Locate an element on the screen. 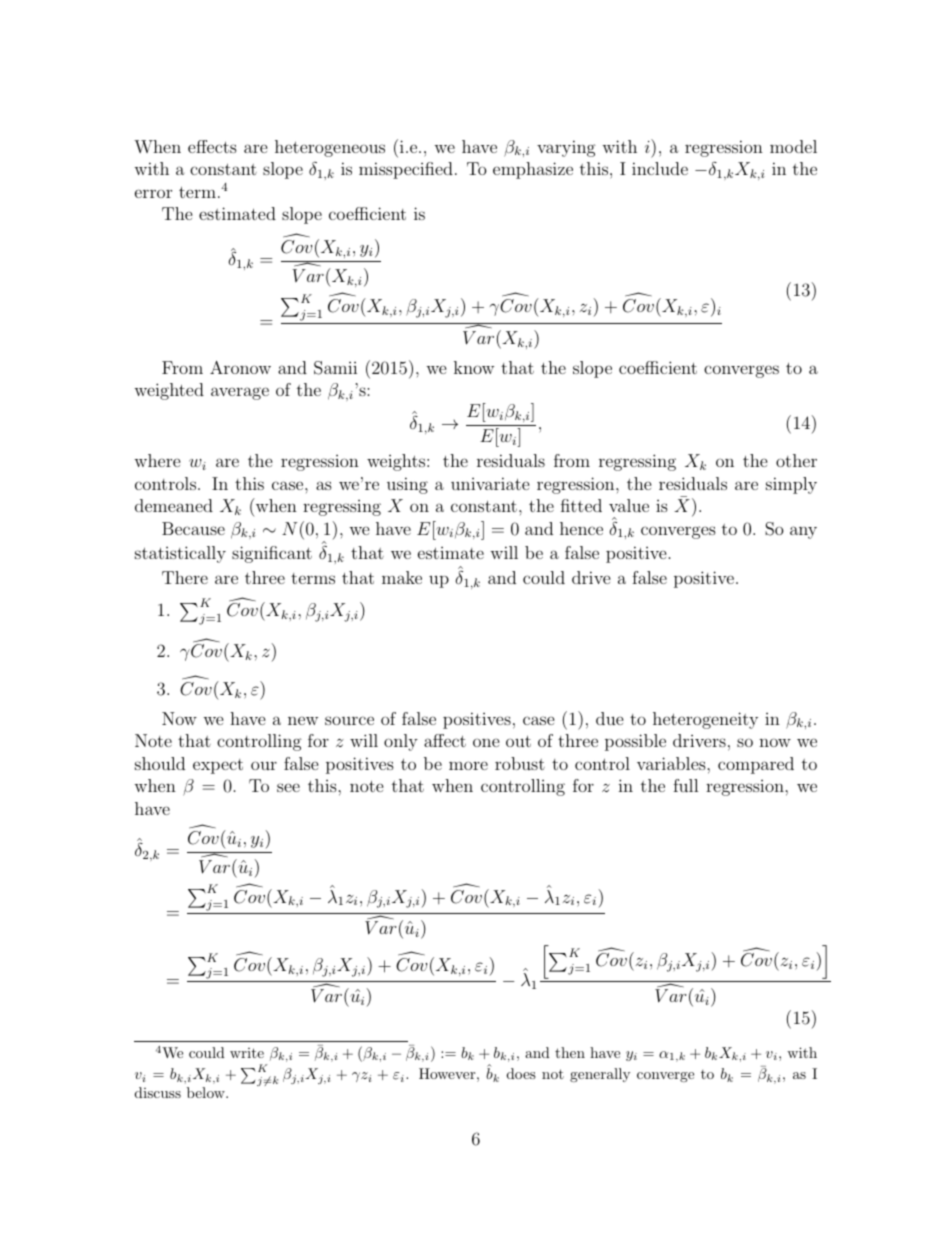 Image resolution: width=952 pixels, height=1233 pixels. emphasize is located at coordinates (533, 170).
